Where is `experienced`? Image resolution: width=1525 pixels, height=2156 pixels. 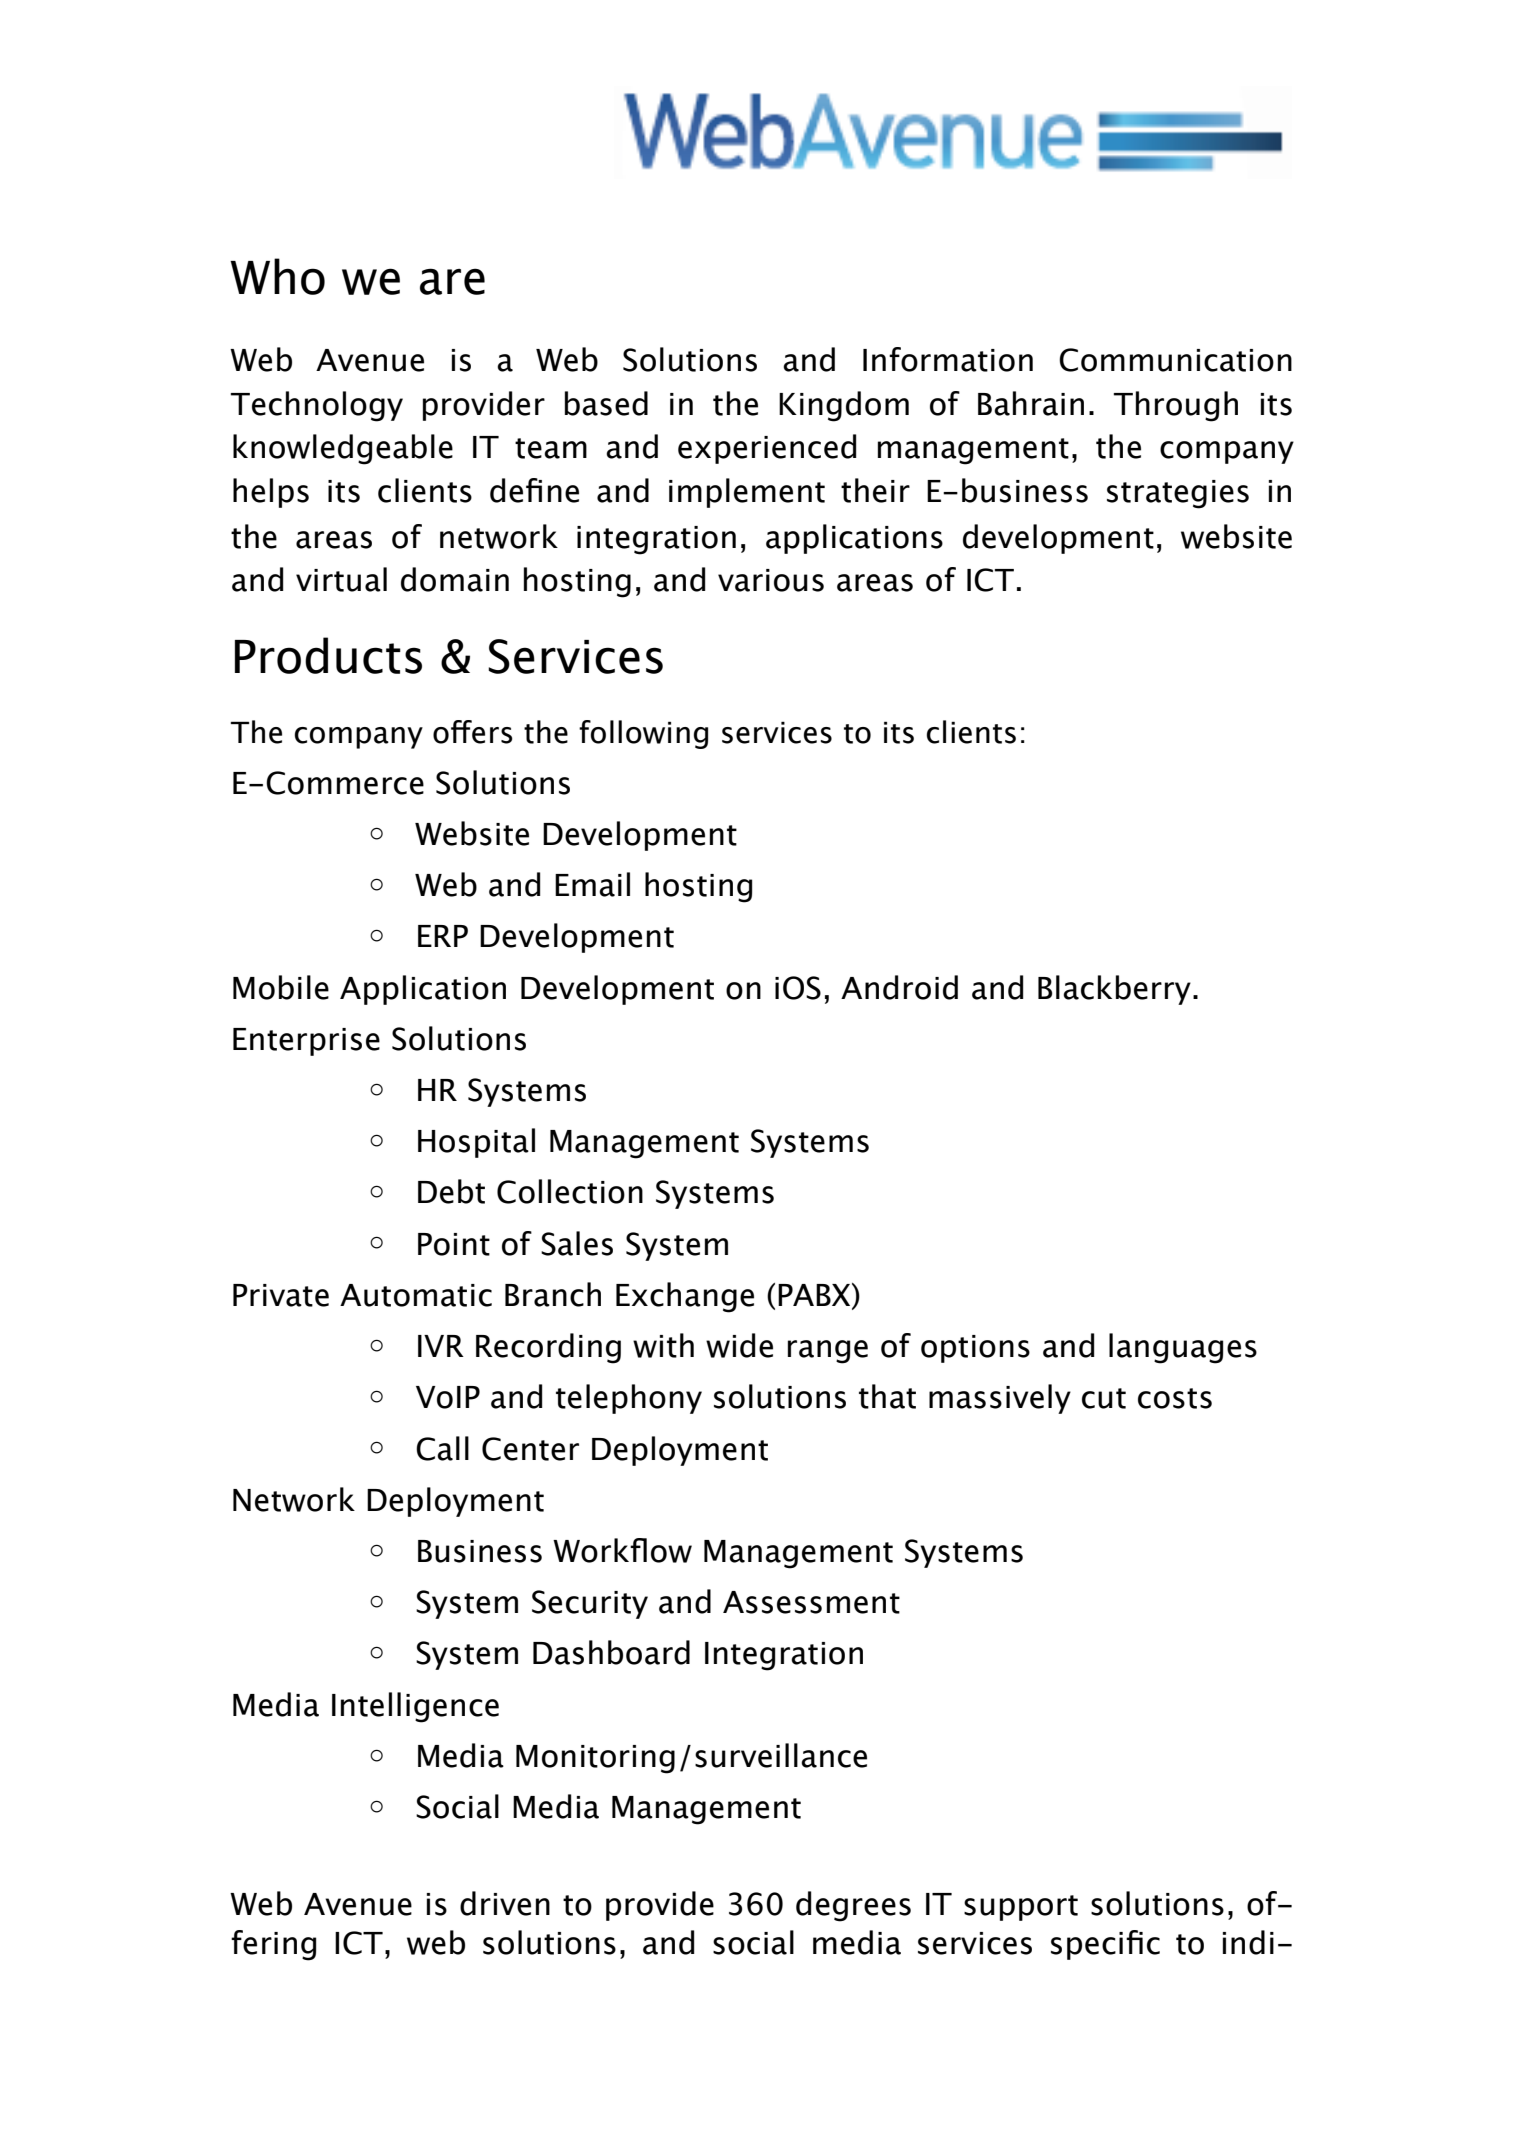 experienced is located at coordinates (767, 449).
